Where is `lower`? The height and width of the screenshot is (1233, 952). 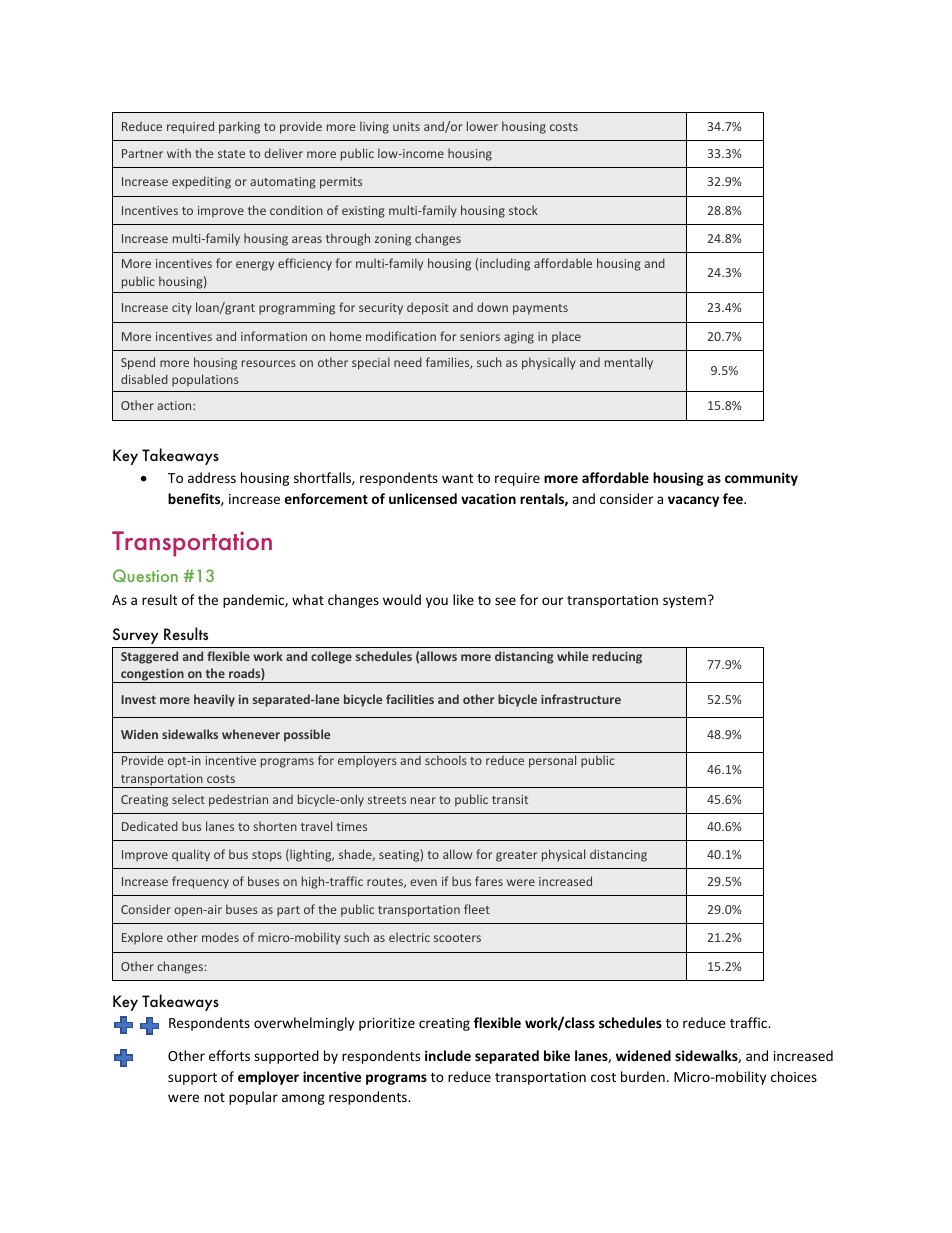
lower is located at coordinates (482, 126).
